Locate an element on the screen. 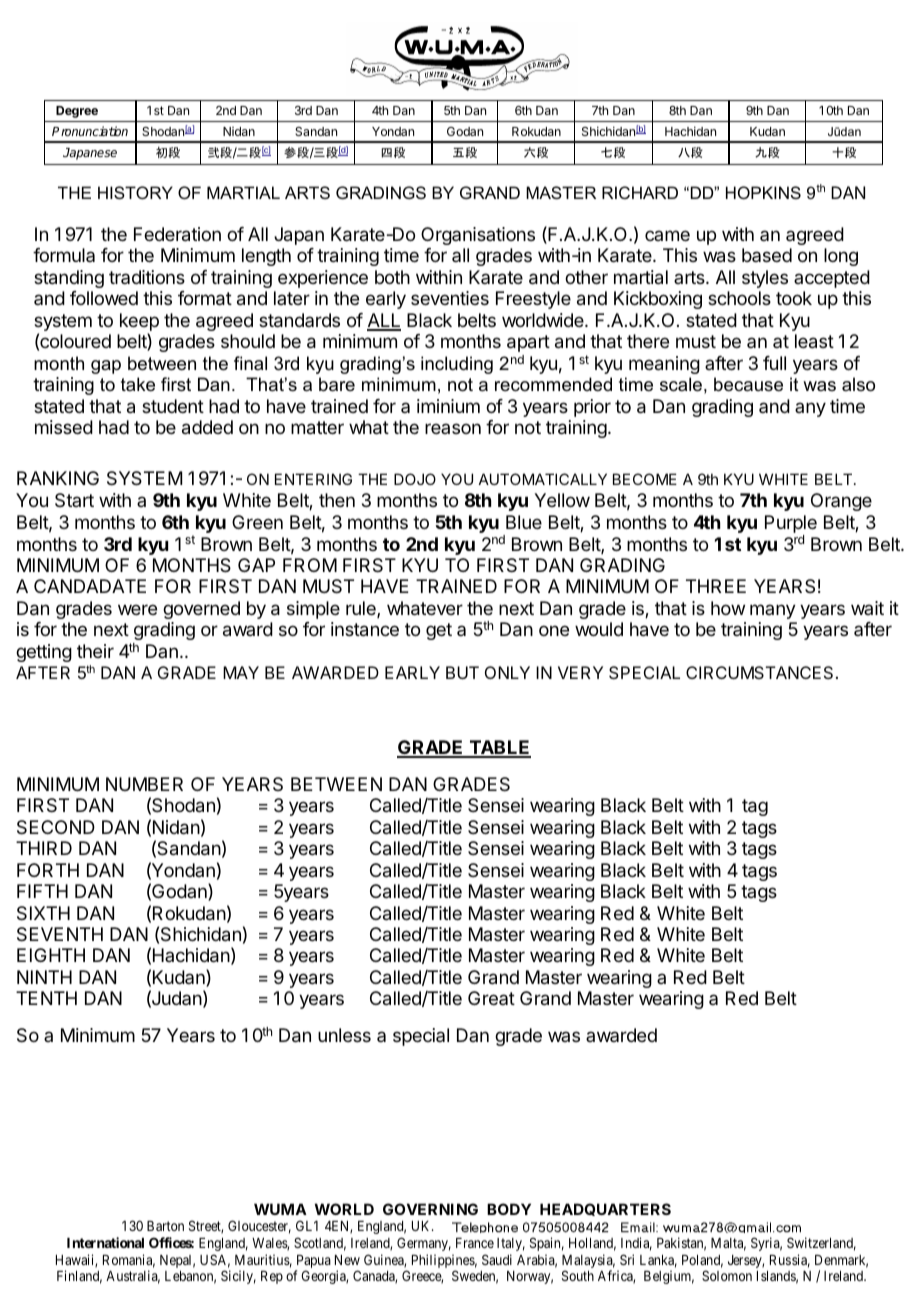 Image resolution: width=924 pixels, height=1307 pixels. Barton is located at coordinates (165, 1226).
